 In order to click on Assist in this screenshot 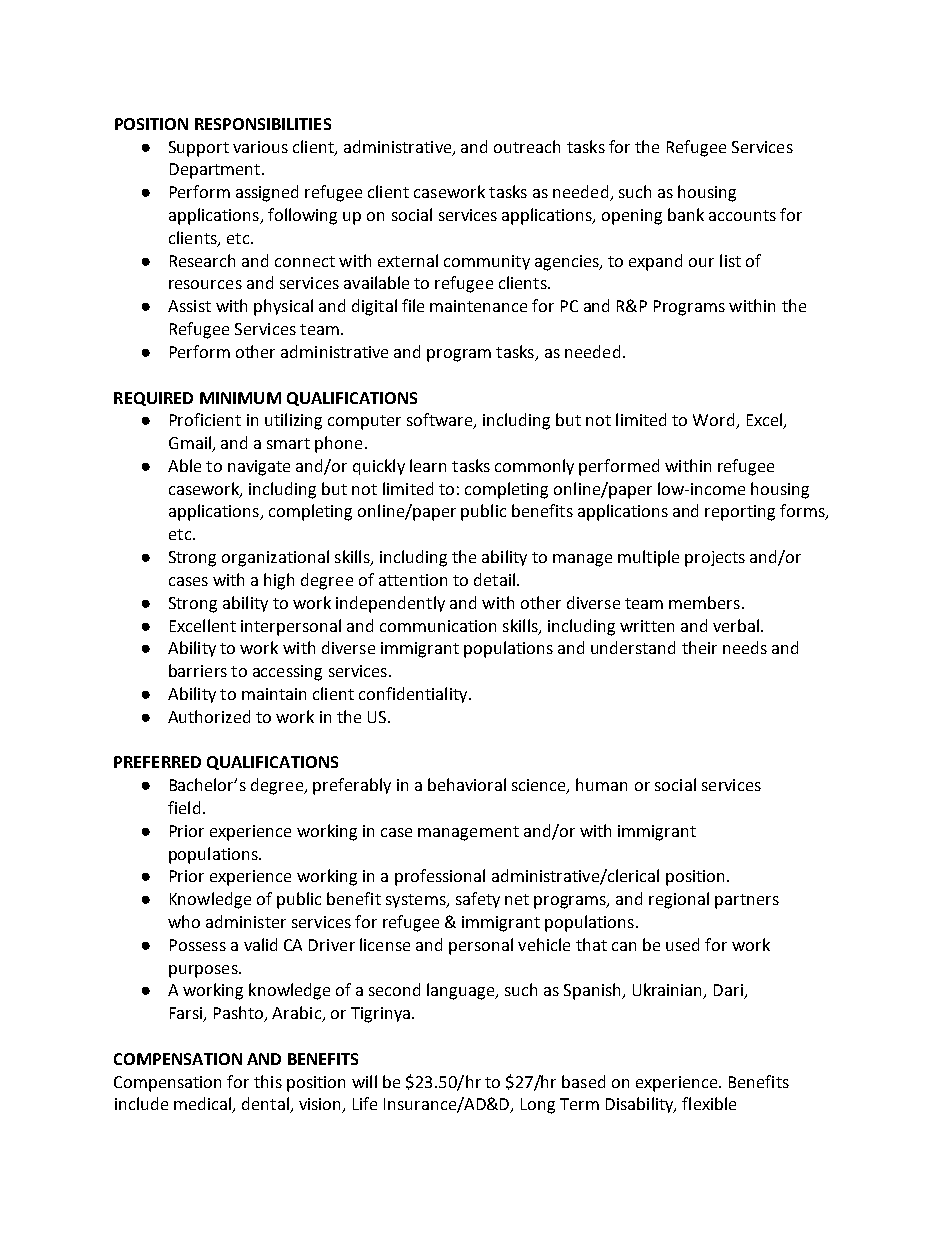, I will do `click(189, 306)`.
